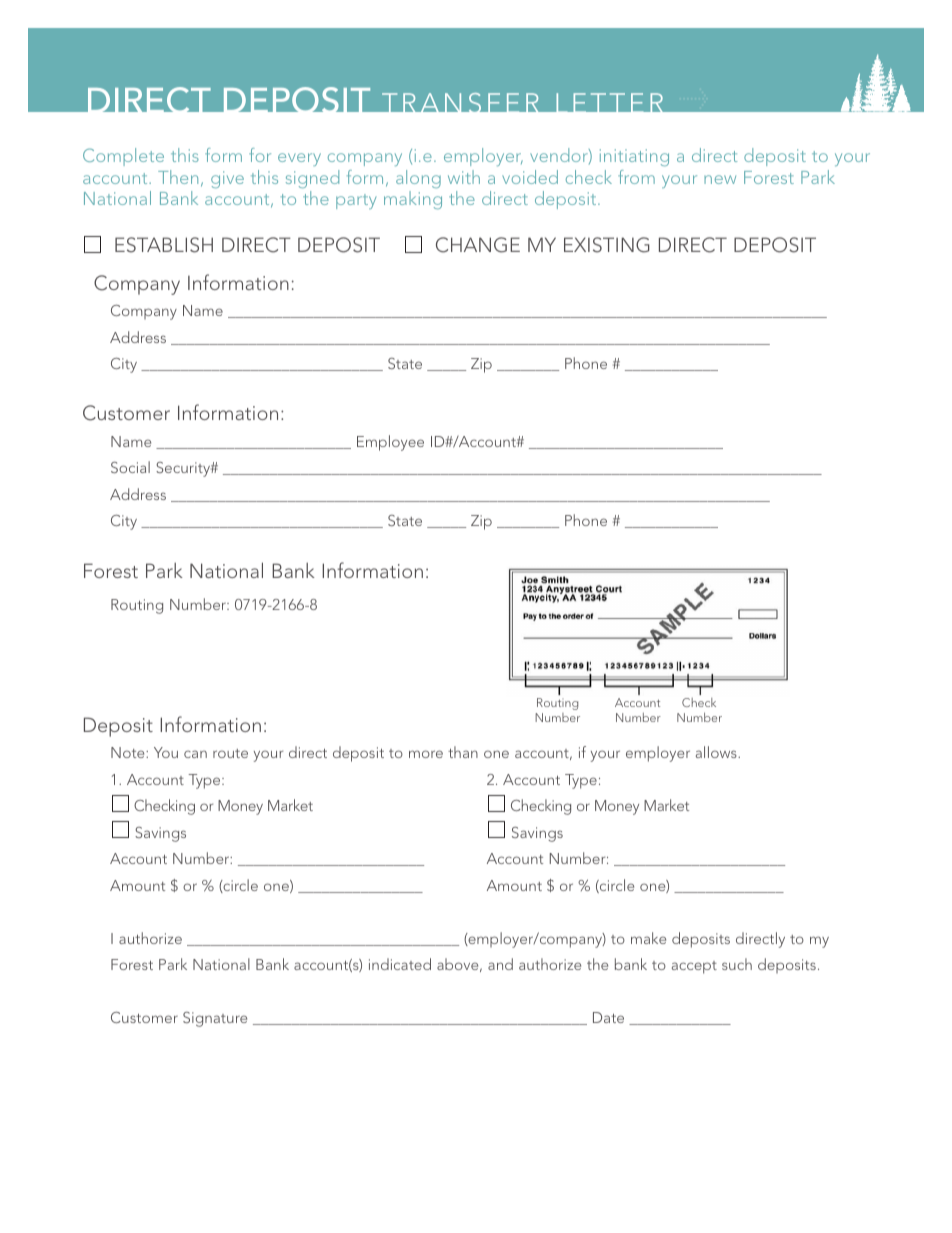 The width and height of the screenshot is (952, 1233). I want to click on from, so click(636, 177).
